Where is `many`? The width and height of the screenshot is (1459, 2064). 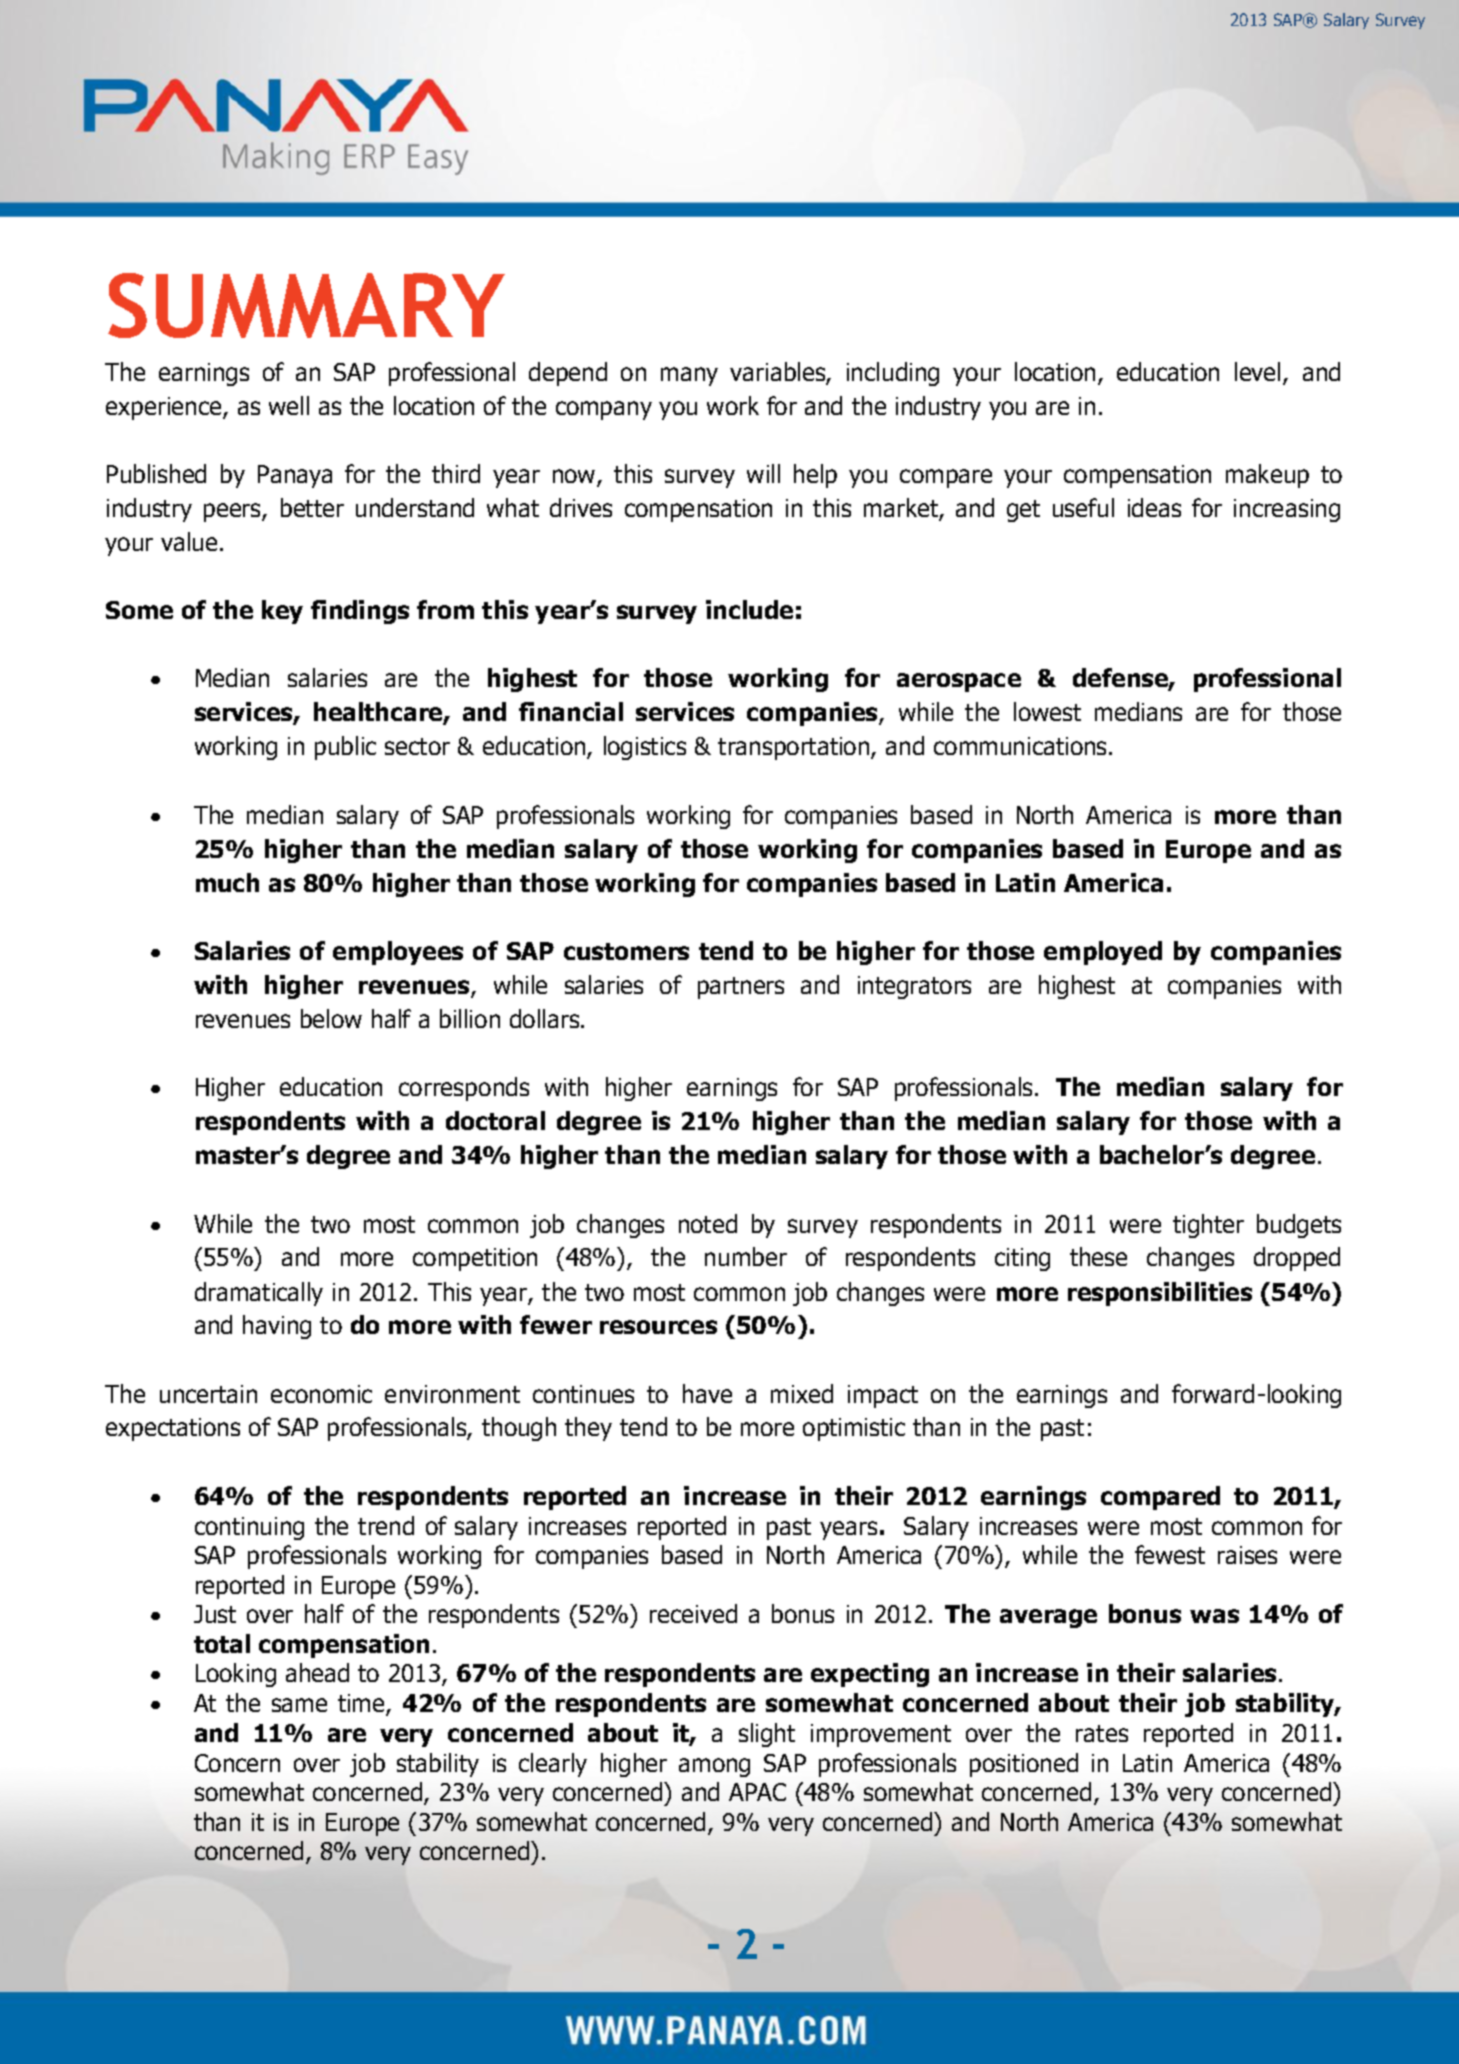
many is located at coordinates (689, 376).
